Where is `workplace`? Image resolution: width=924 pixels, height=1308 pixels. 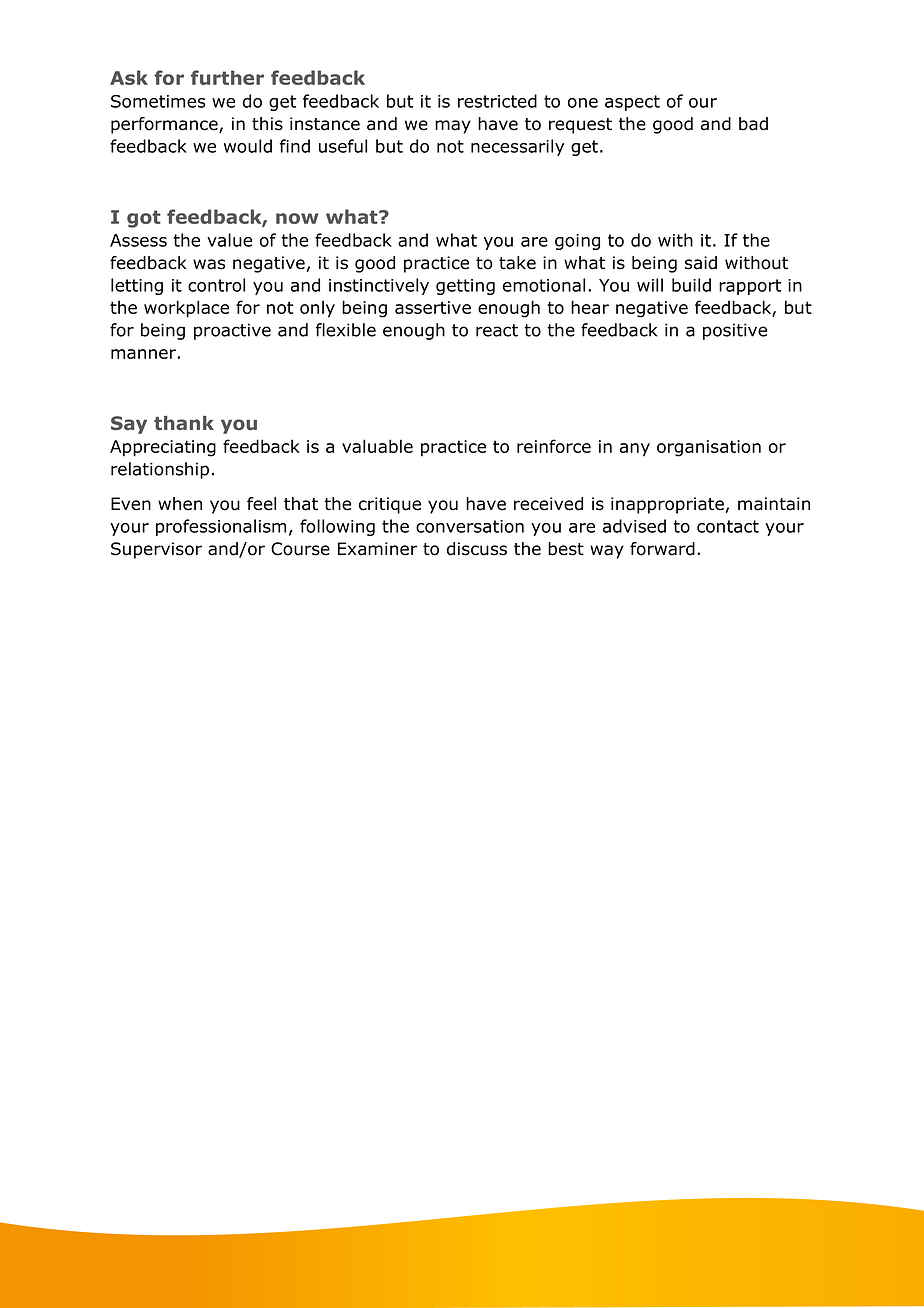
workplace is located at coordinates (186, 309).
